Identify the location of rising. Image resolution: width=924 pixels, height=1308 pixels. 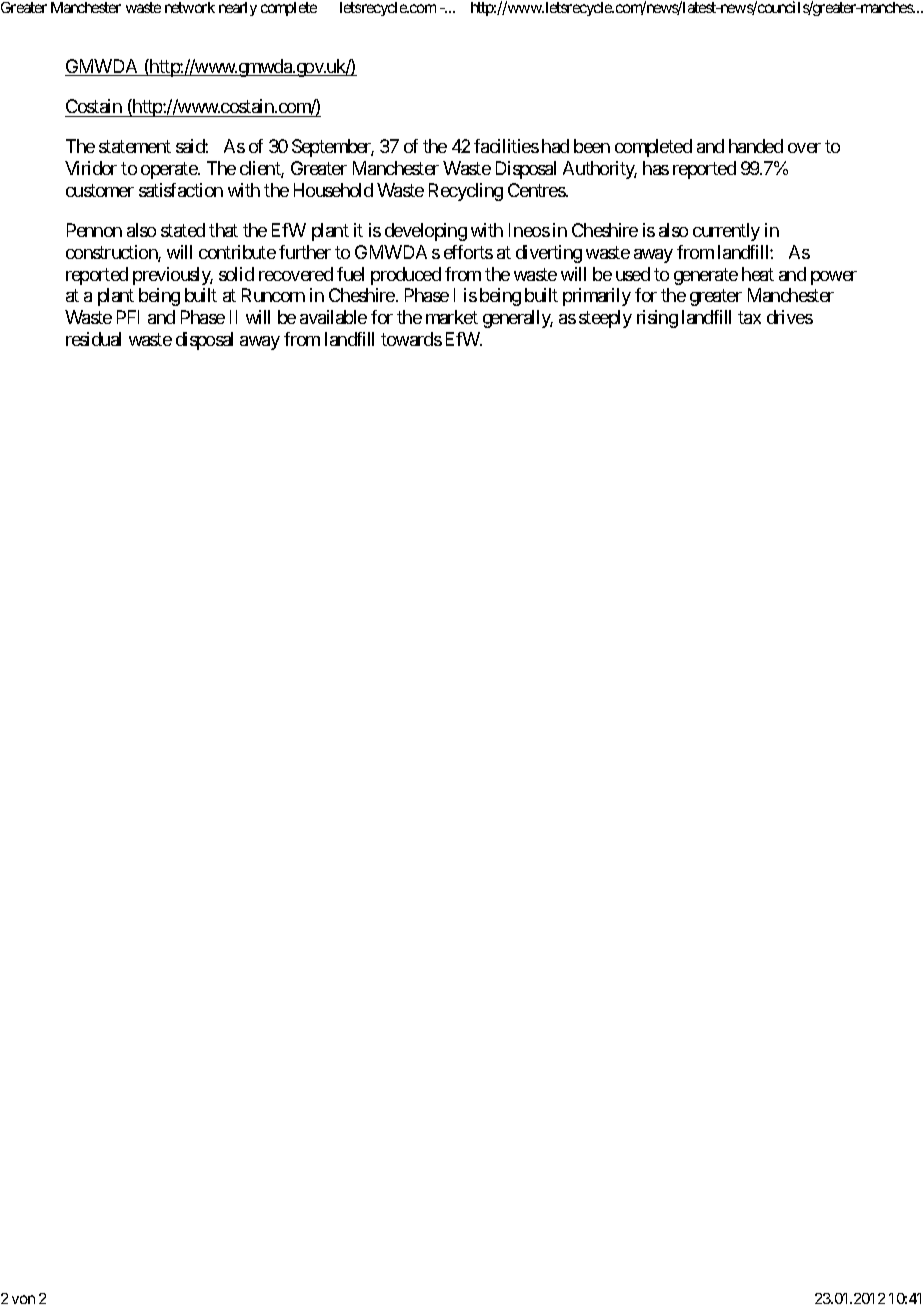
(657, 319).
